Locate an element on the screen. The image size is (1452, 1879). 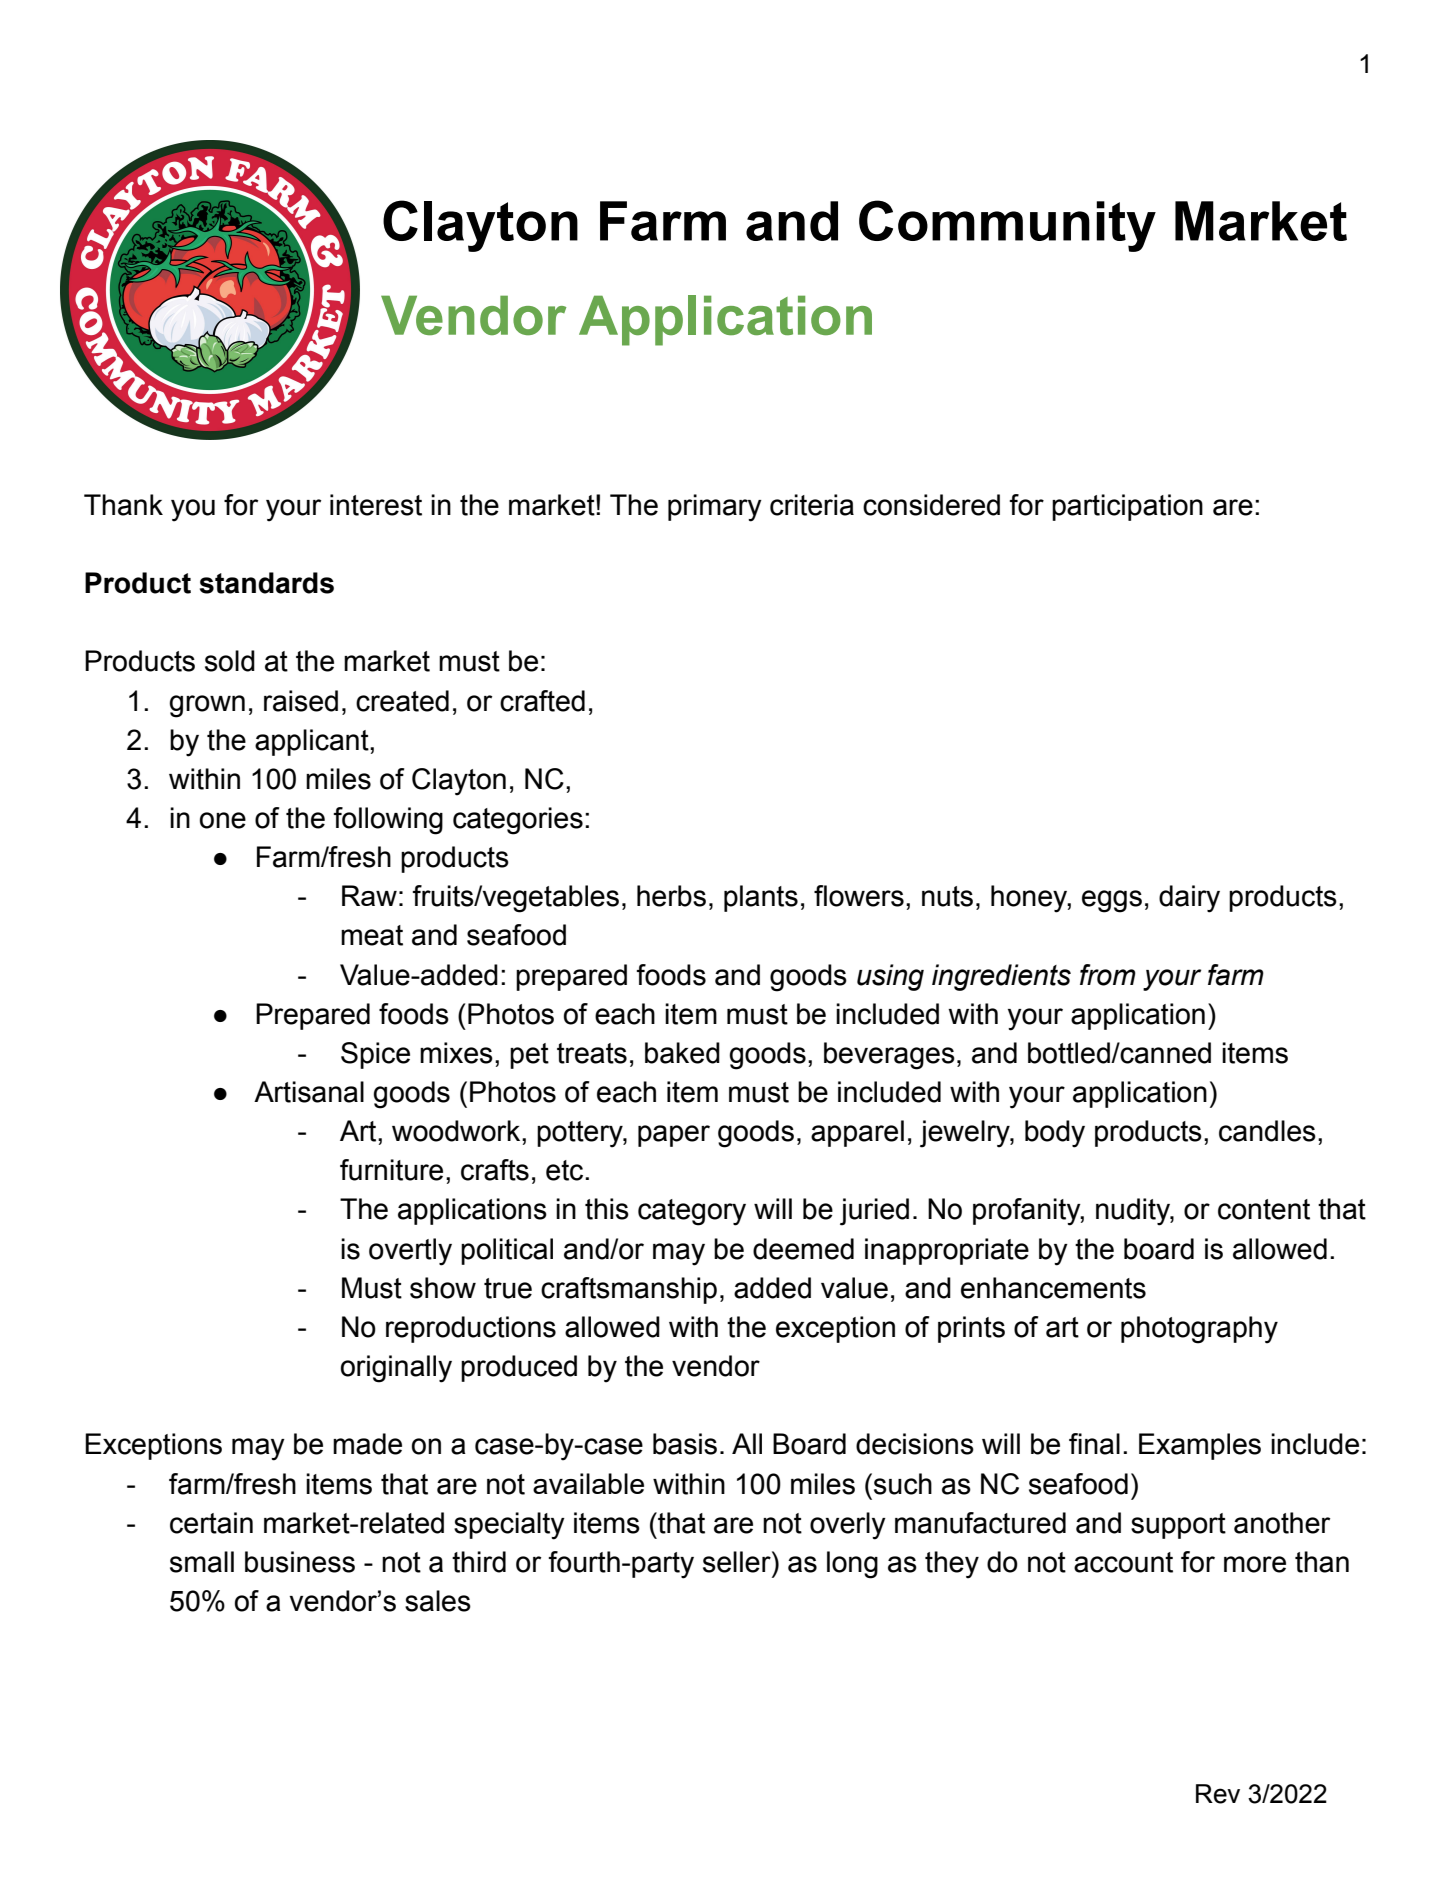
participation is located at coordinates (1127, 507).
